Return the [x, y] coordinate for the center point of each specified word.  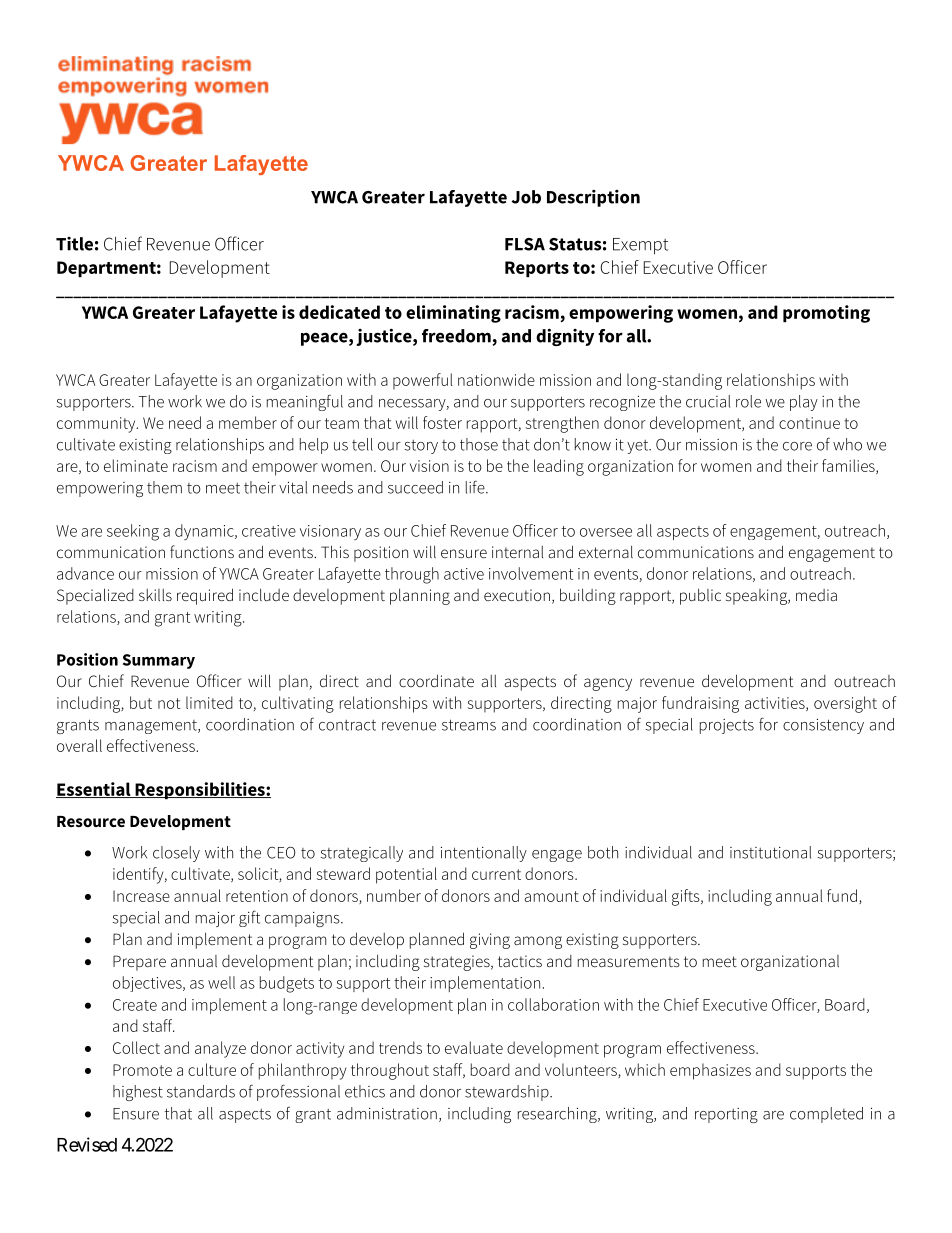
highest [138, 1093]
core [797, 446]
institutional [770, 852]
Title [74, 244]
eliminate [136, 465]
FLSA [525, 244]
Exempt [640, 246]
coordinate [436, 680]
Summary [159, 661]
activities [776, 704]
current [496, 874]
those [479, 444]
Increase [141, 896]
